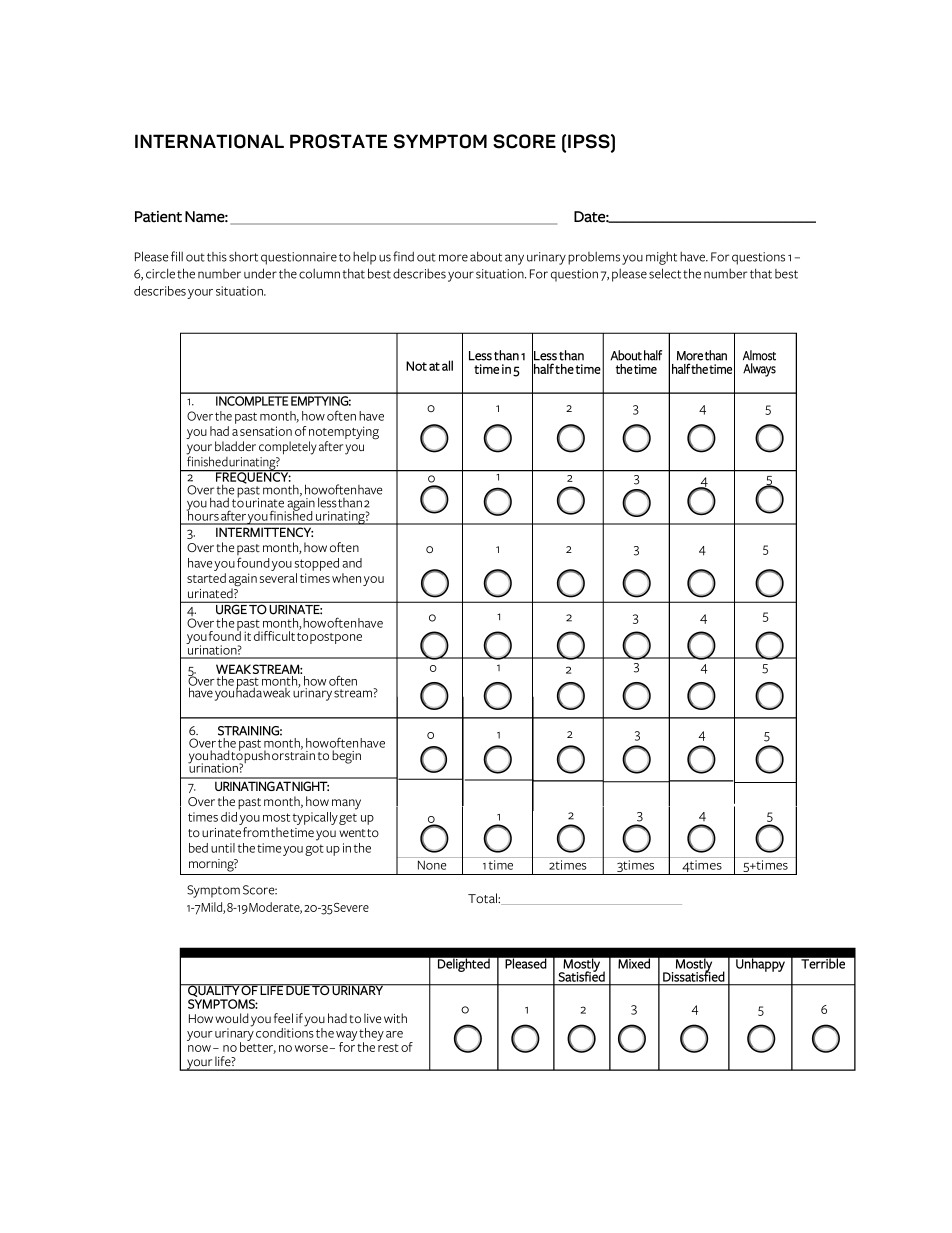  I want to click on with, so click(395, 1018).
